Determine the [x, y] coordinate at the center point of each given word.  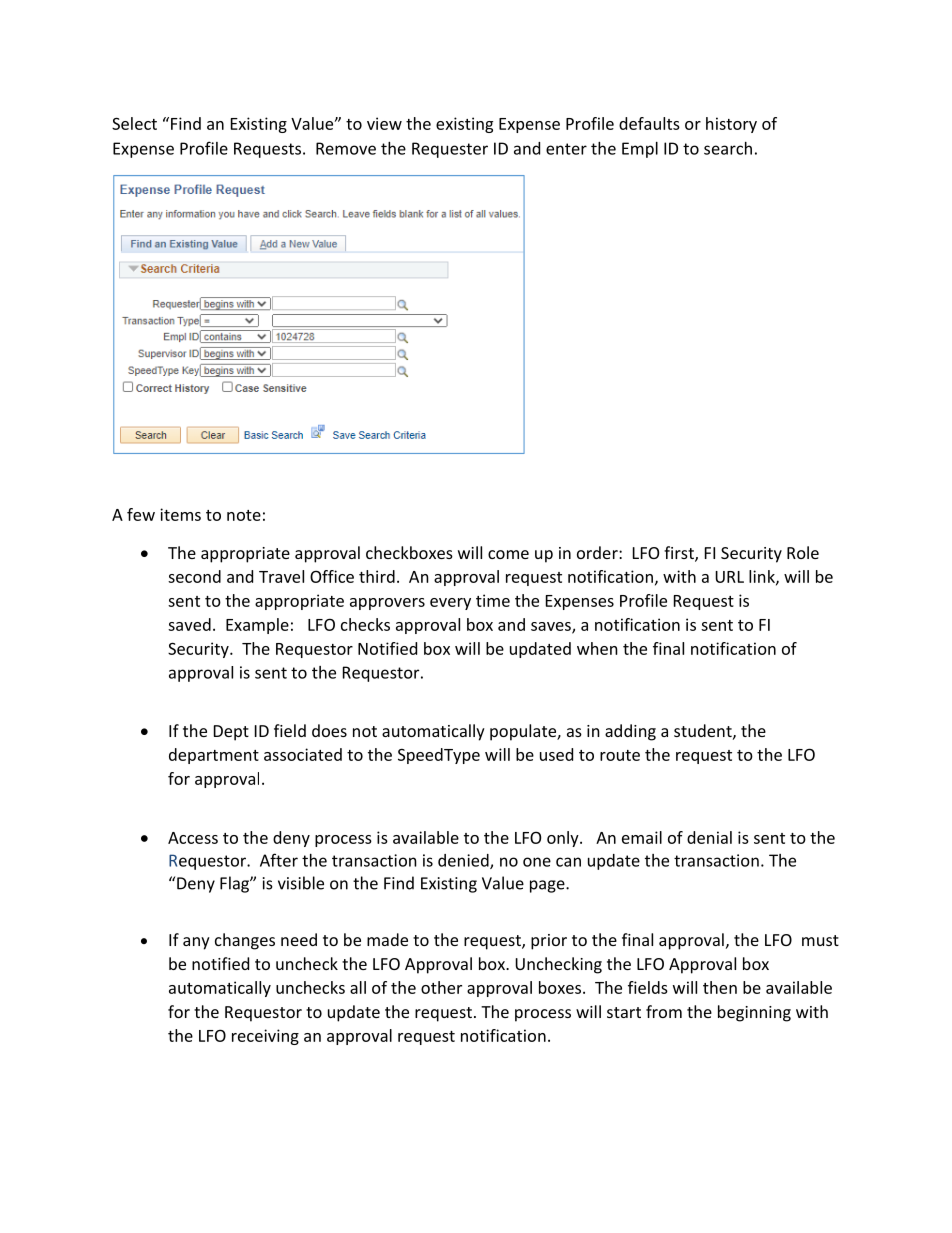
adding [630, 732]
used [556, 754]
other [441, 987]
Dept [231, 733]
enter [566, 149]
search [728, 148]
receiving [265, 1037]
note [244, 515]
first [680, 554]
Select [134, 123]
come [508, 554]
